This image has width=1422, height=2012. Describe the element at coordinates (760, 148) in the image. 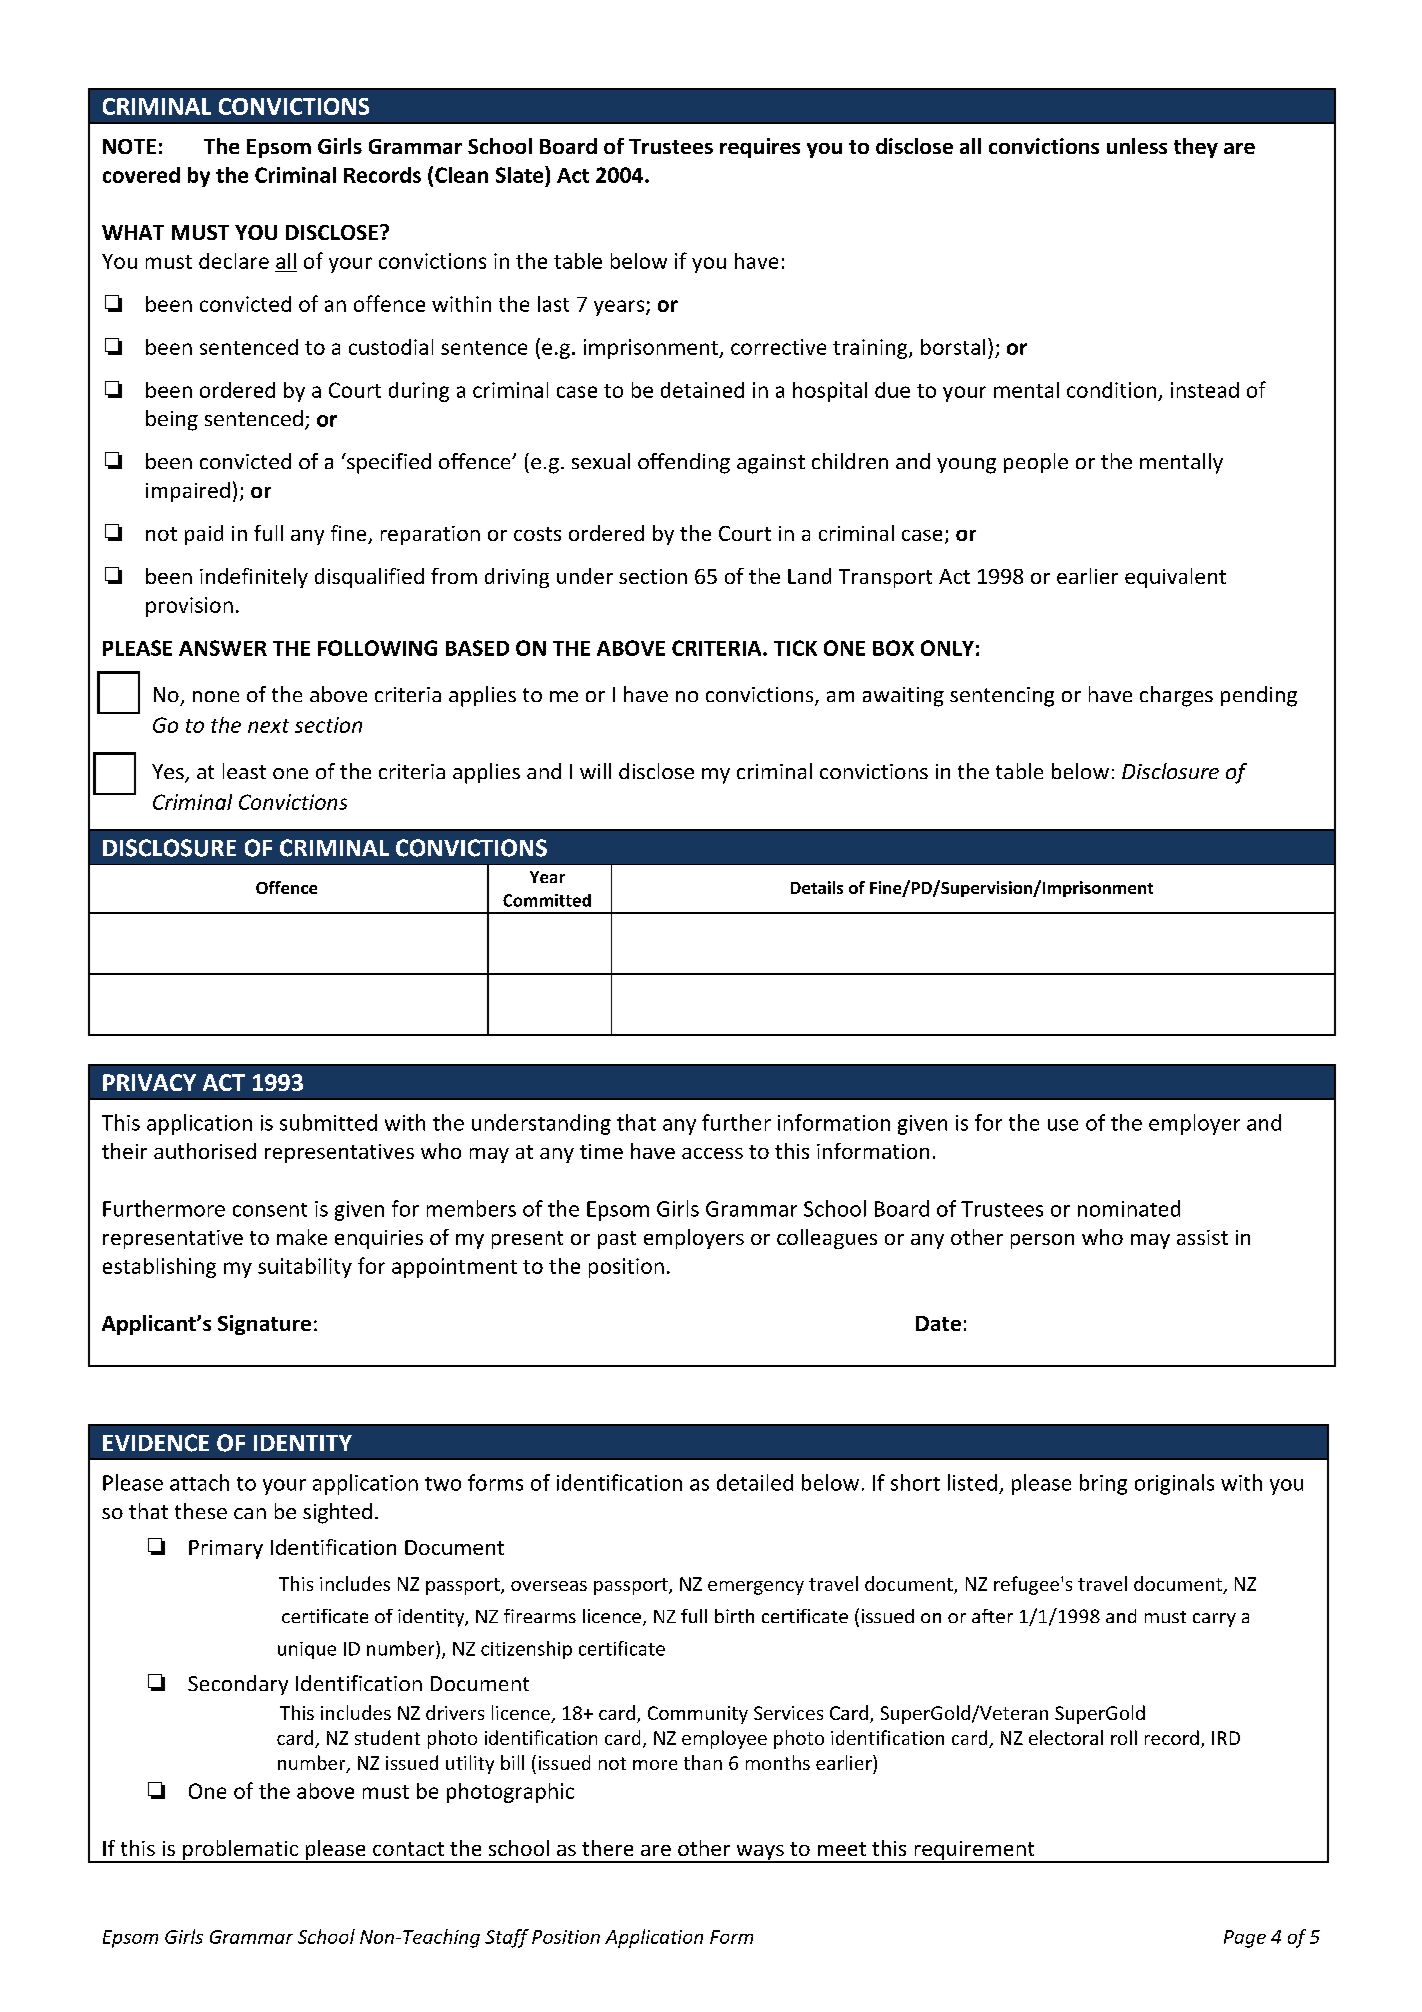

I see `requires` at that location.
